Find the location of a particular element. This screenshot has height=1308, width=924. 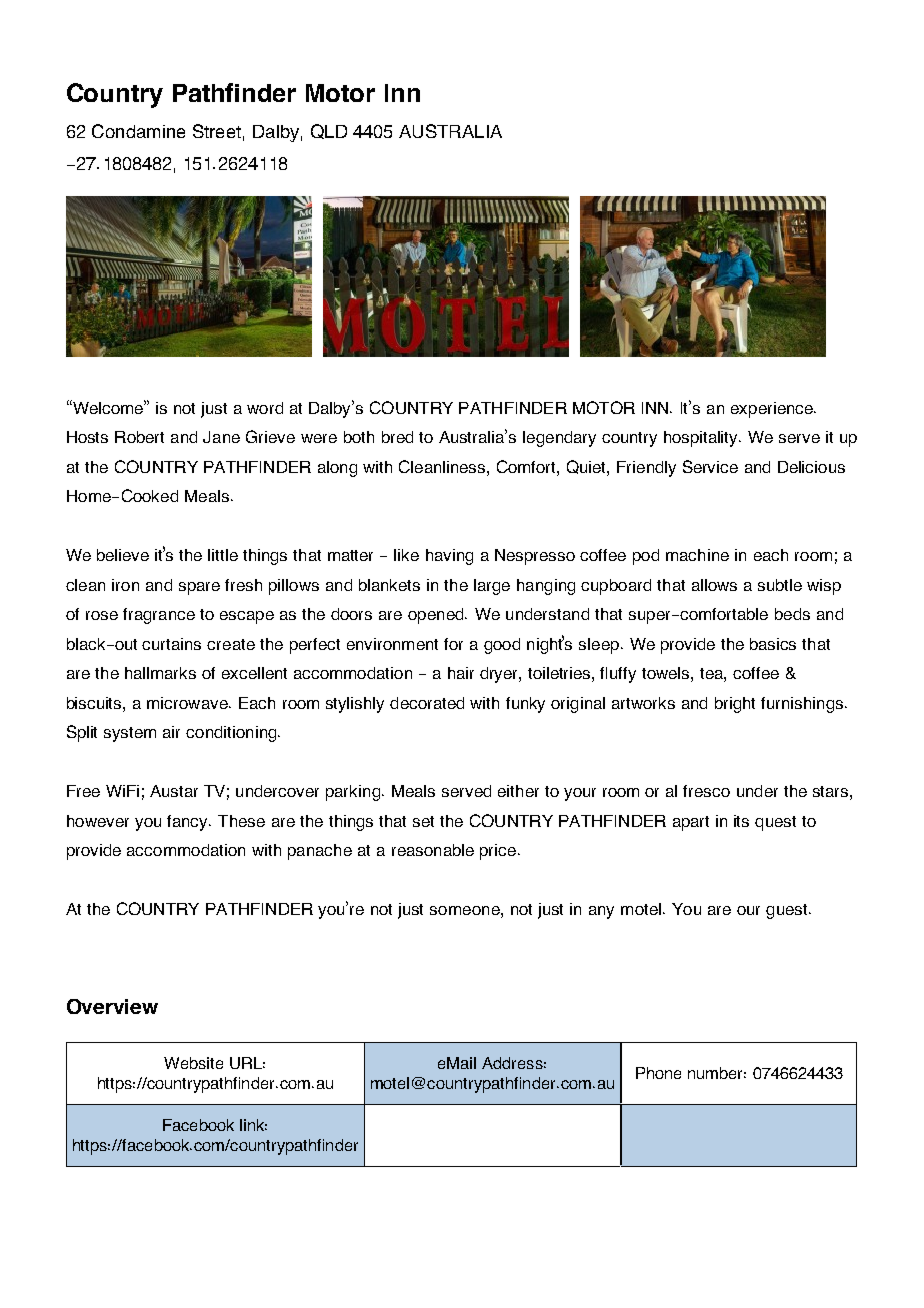

fragrance is located at coordinates (159, 616).
